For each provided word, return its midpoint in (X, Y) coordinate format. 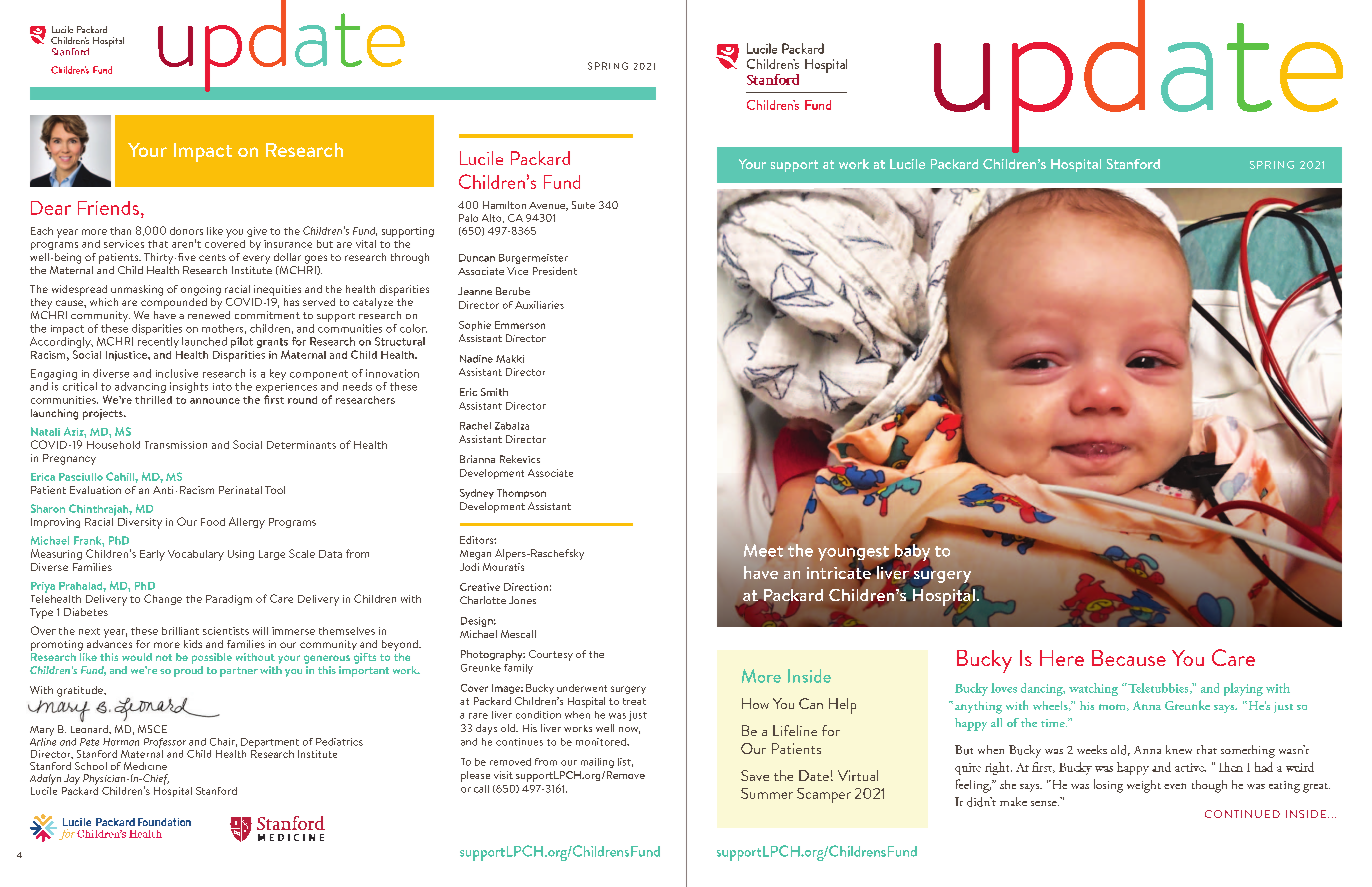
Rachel (475, 426)
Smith (494, 392)
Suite (583, 205)
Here (1062, 658)
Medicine (145, 766)
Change (163, 599)
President (555, 271)
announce (215, 401)
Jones (522, 600)
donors (186, 231)
